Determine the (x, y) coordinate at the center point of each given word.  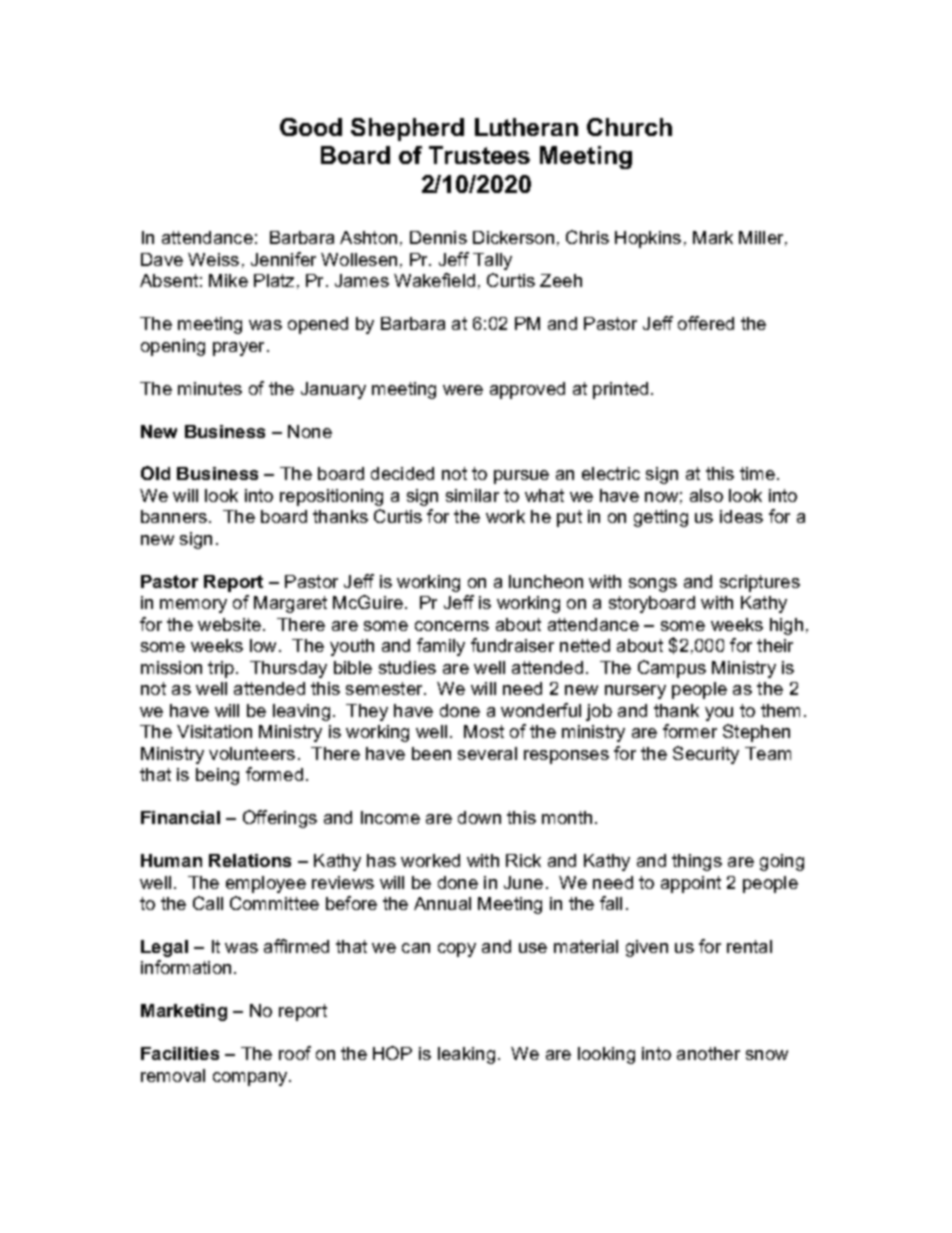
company (251, 1079)
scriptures (760, 583)
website (229, 624)
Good (311, 127)
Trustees (479, 155)
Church (629, 127)
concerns (452, 626)
